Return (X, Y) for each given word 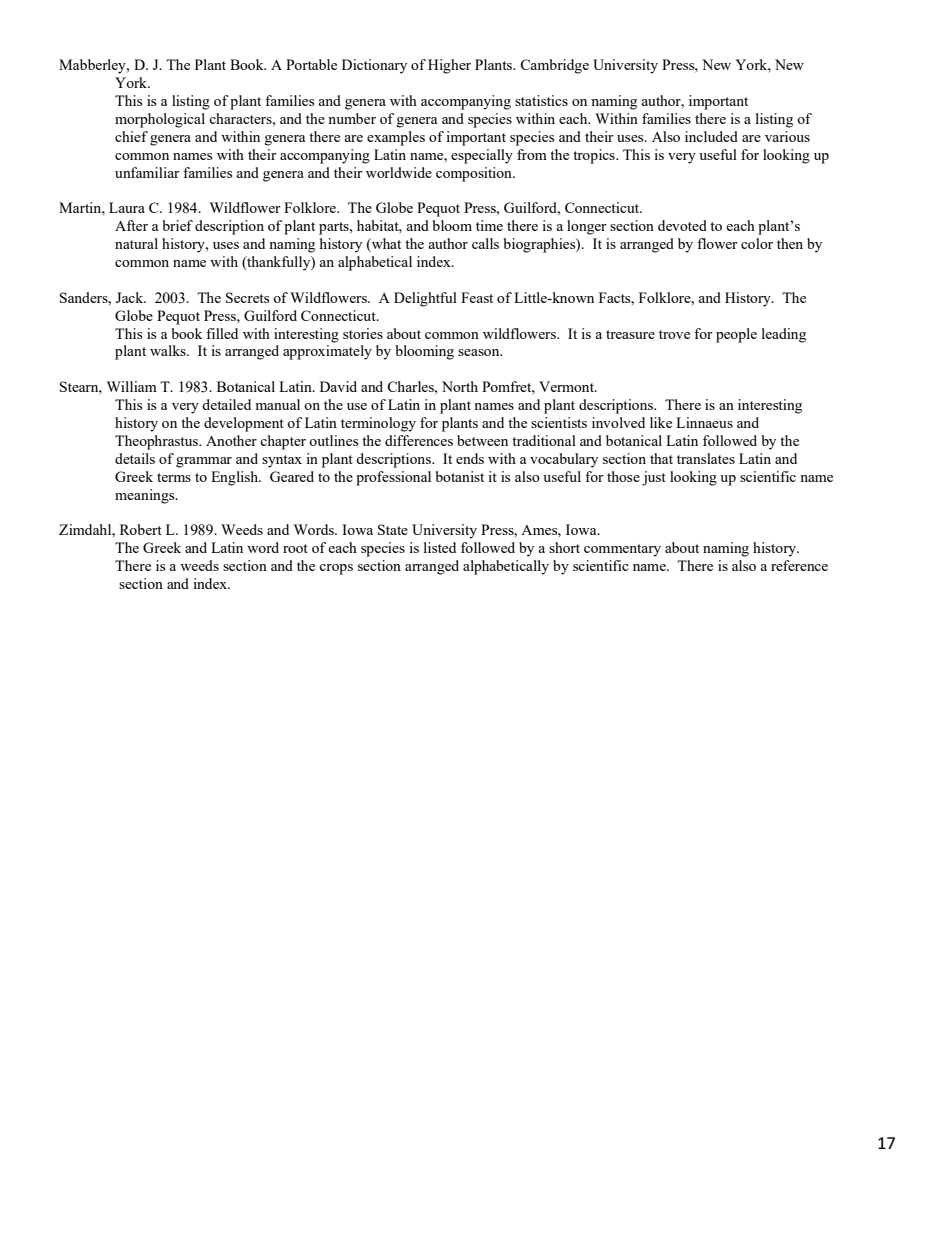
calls (485, 243)
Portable (311, 64)
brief (178, 225)
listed (440, 547)
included (711, 136)
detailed (226, 404)
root (295, 548)
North (460, 386)
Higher (449, 66)
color (757, 243)
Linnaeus (704, 422)
